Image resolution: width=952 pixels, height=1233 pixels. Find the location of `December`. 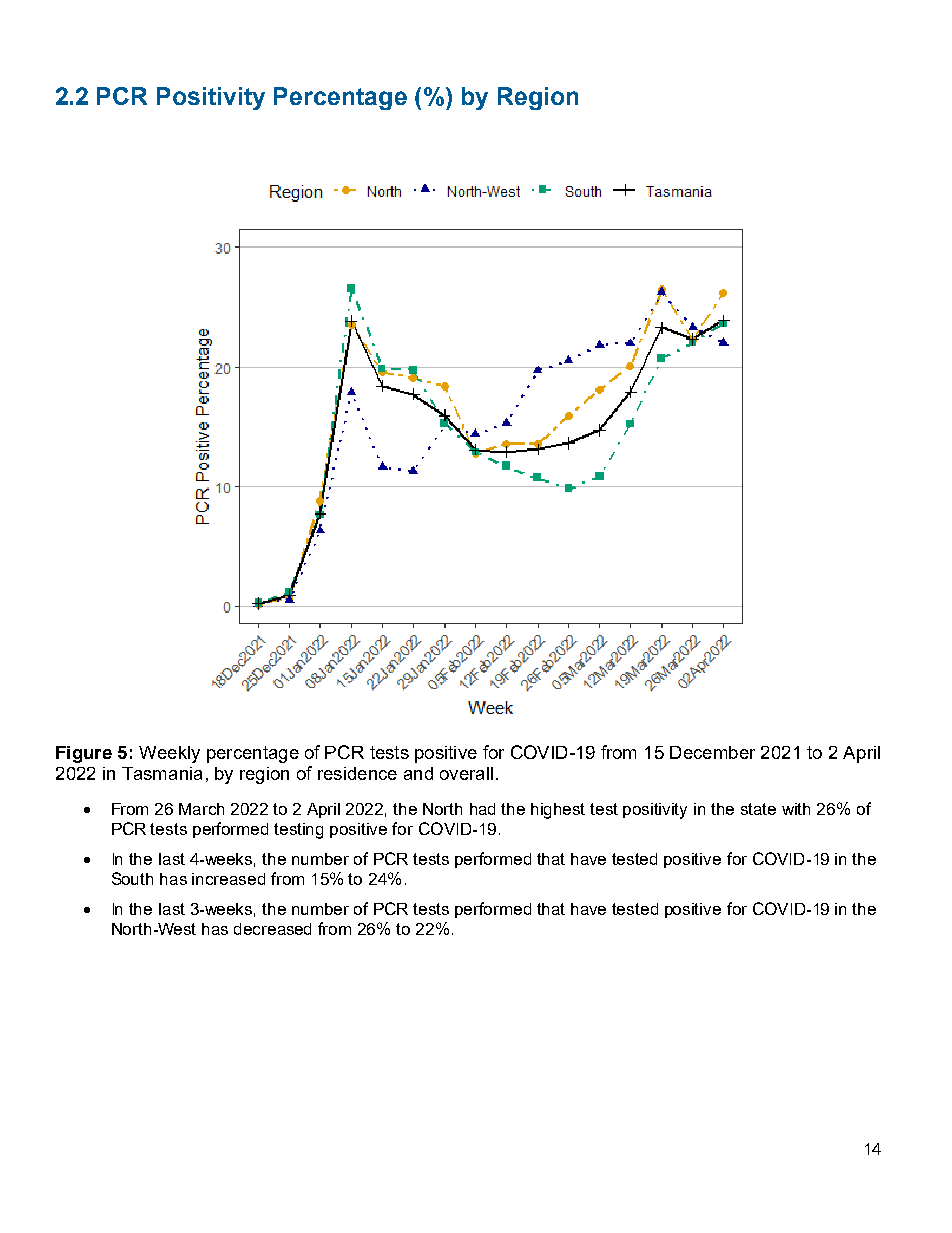

December is located at coordinates (712, 752).
